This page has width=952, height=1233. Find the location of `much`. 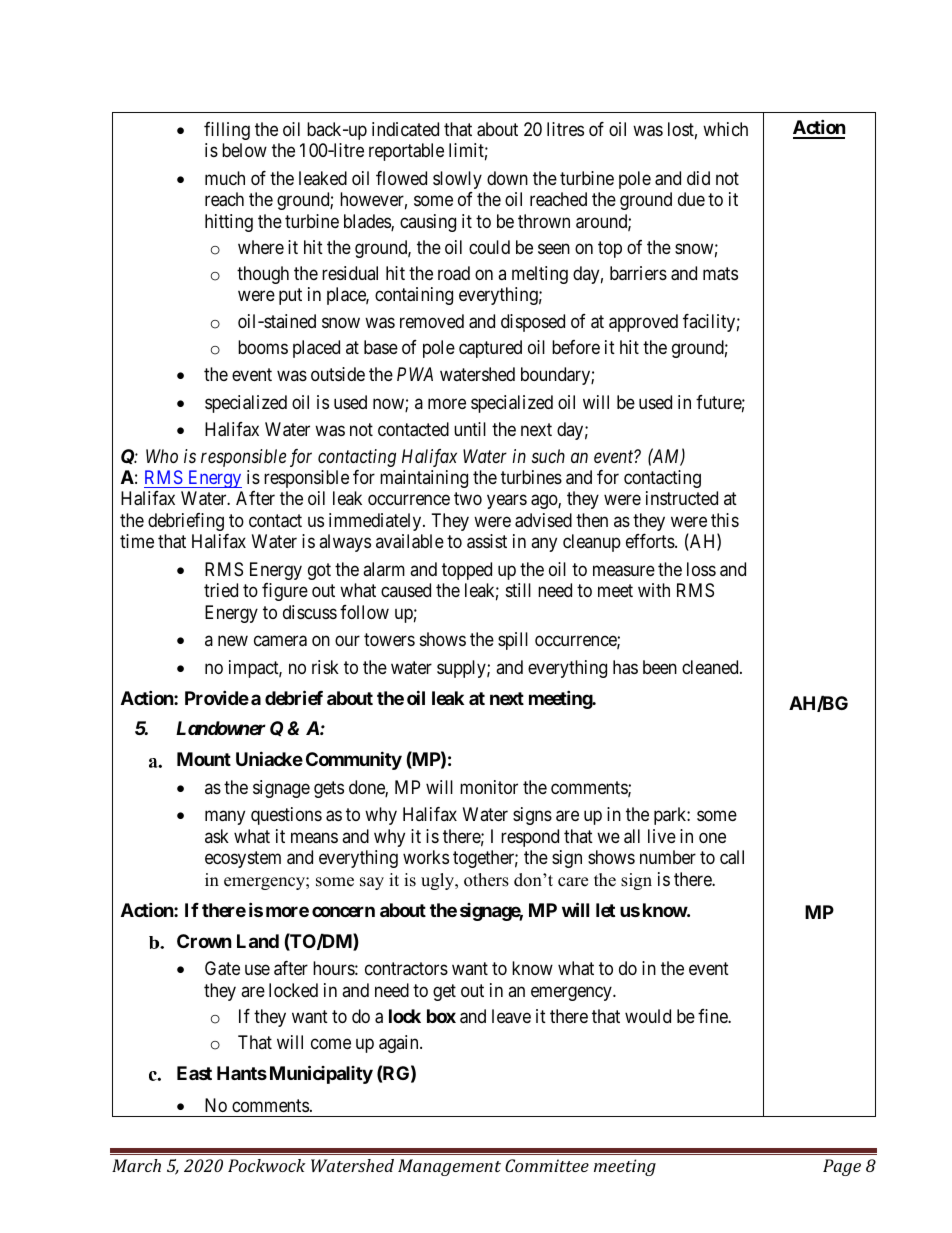

much is located at coordinates (225, 178).
